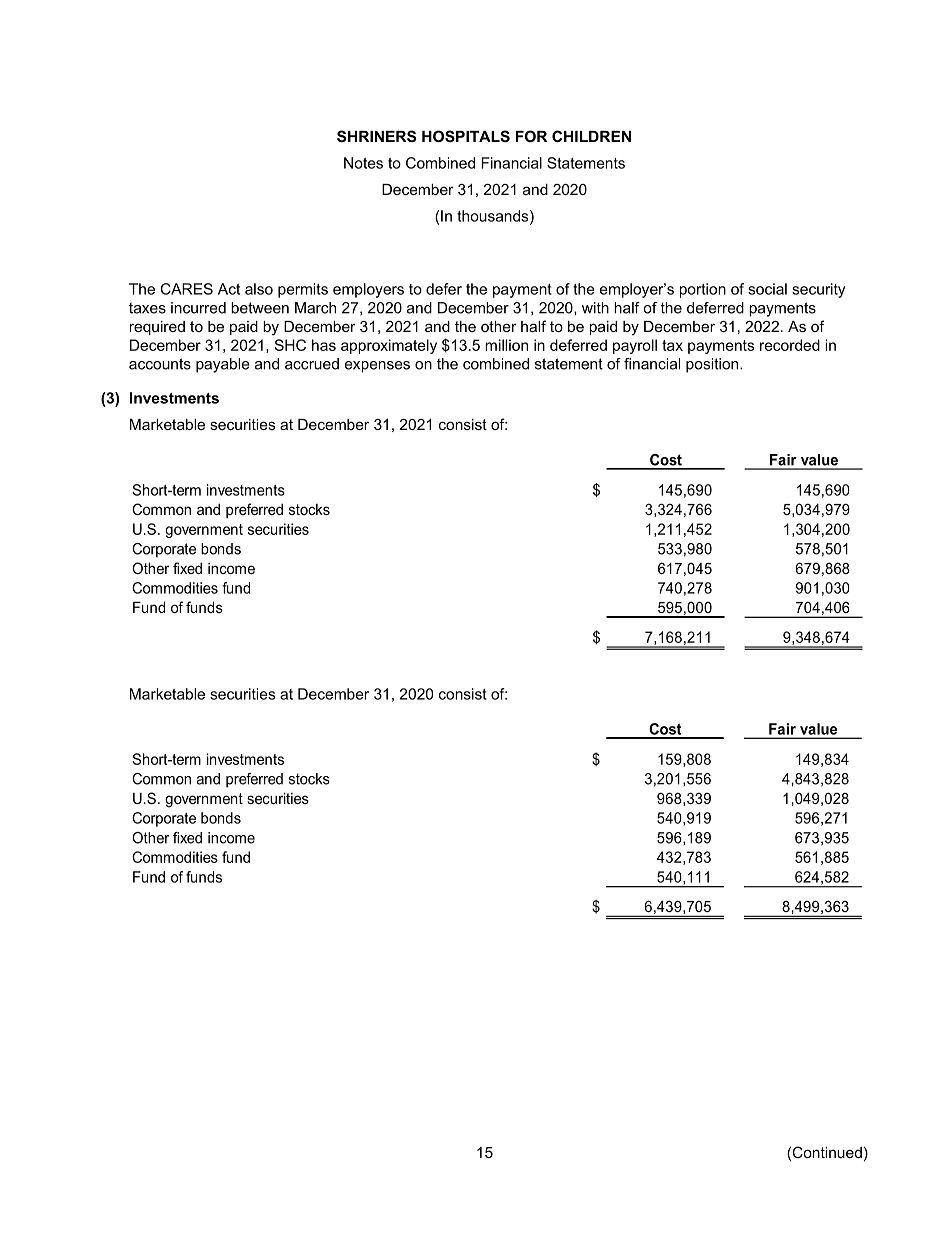 This screenshot has height=1233, width=952. Describe the element at coordinates (767, 289) in the screenshot. I see `social` at that location.
